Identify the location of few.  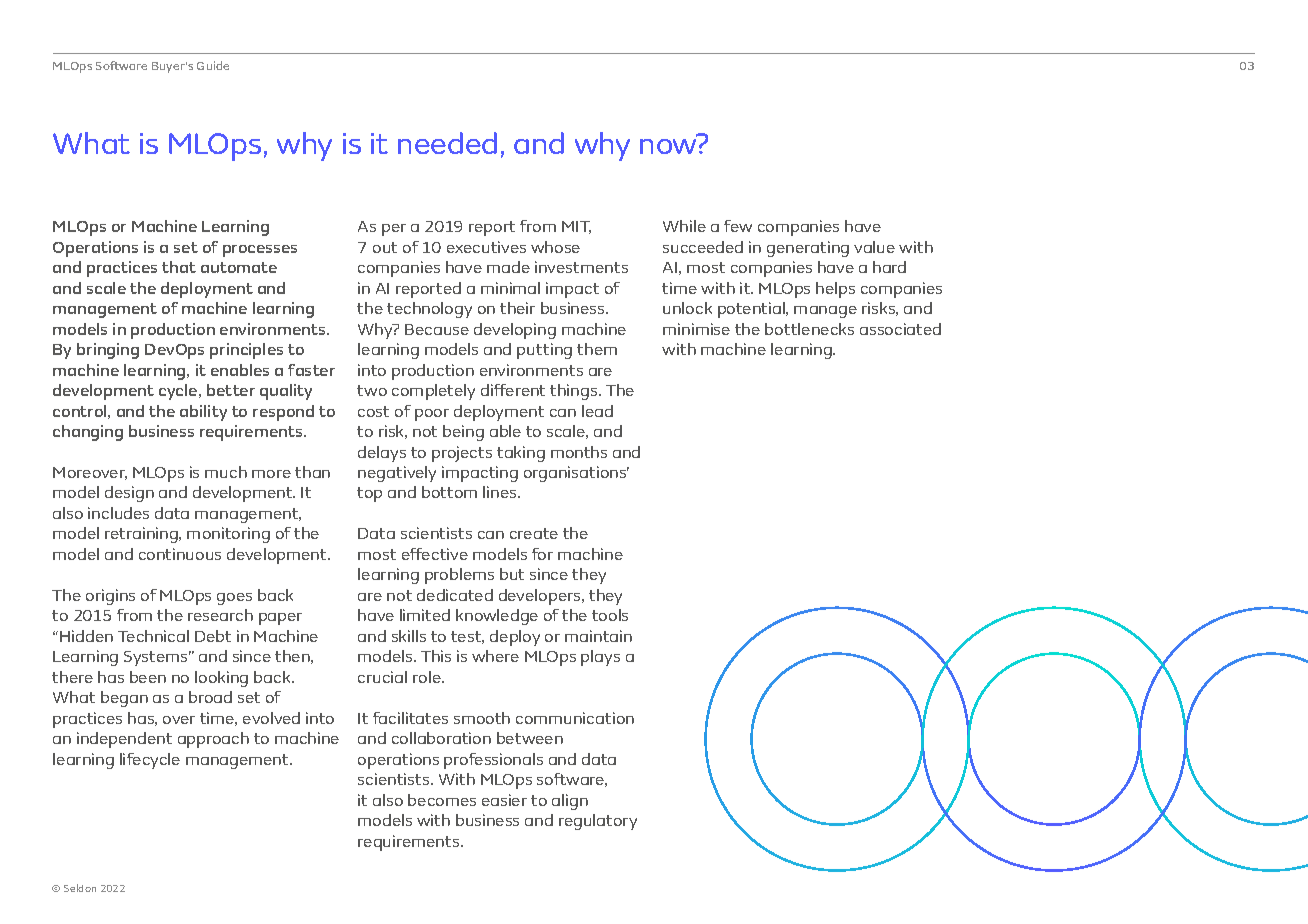
(738, 226).
